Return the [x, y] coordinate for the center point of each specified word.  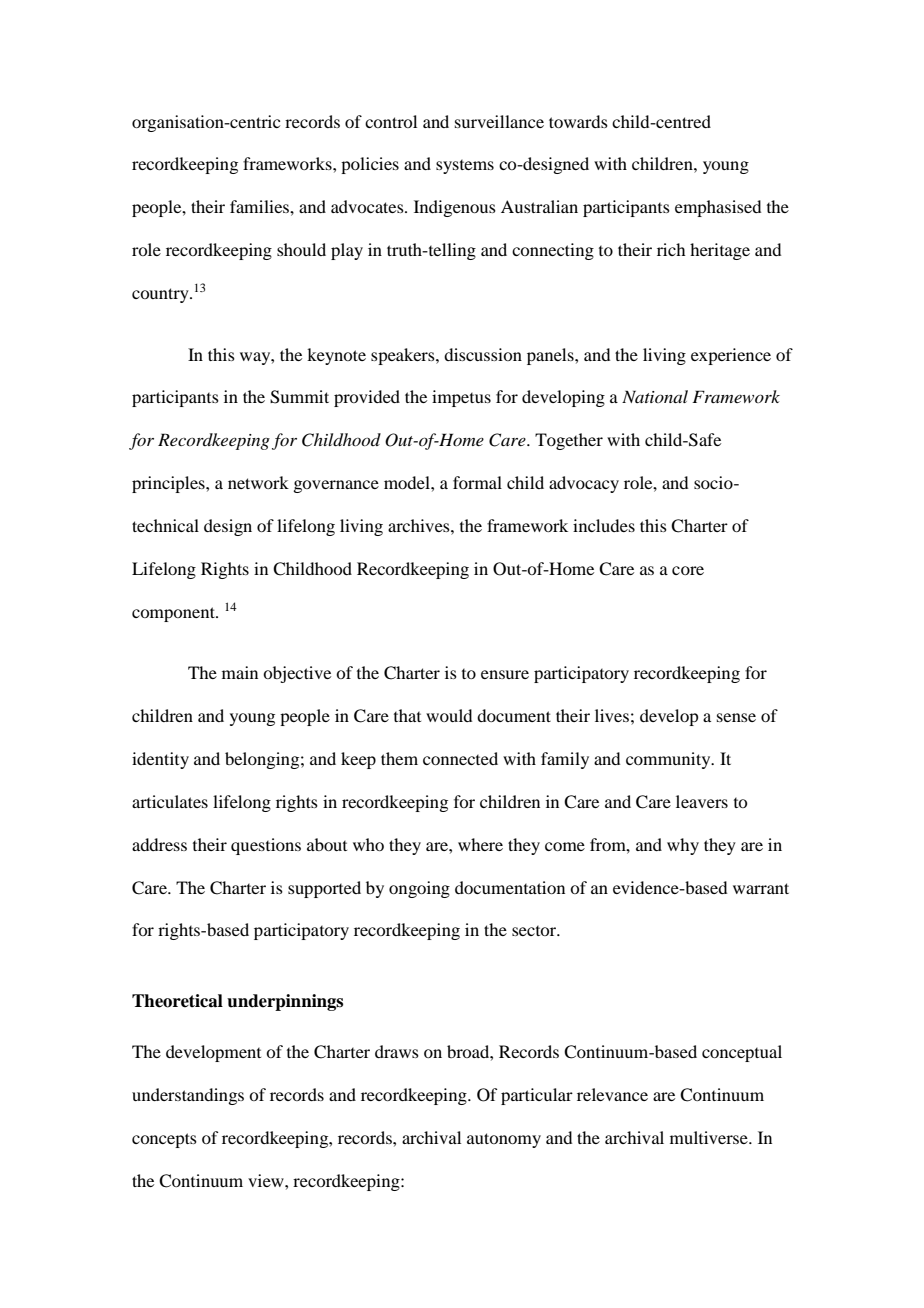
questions [266, 846]
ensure [505, 674]
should [301, 249]
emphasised [718, 208]
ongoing [419, 889]
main [240, 672]
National [655, 396]
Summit [299, 397]
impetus [461, 398]
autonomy [504, 1140]
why [683, 846]
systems [465, 167]
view [267, 1180]
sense [736, 717]
